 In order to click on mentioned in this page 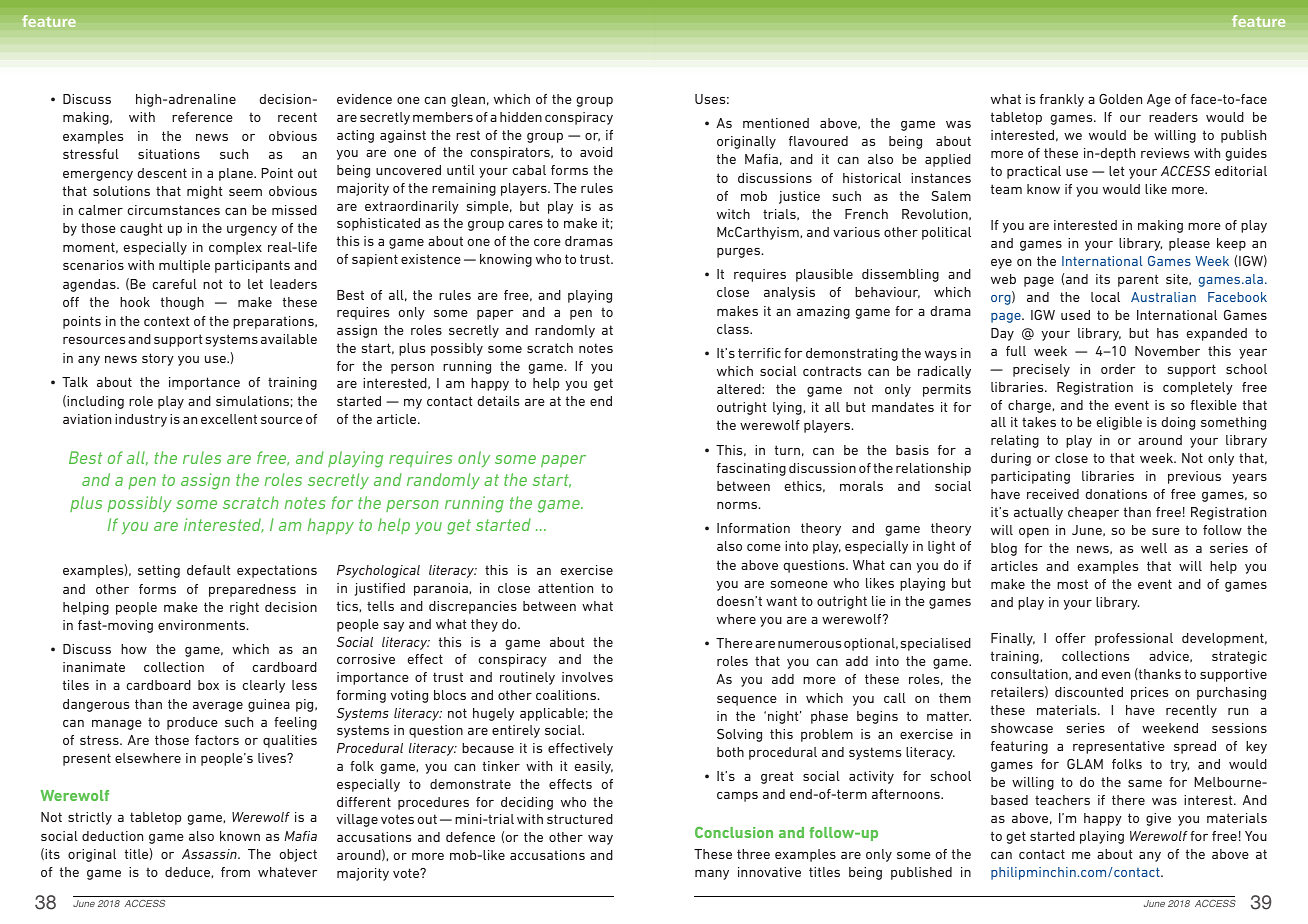, I will do `click(776, 123)`.
